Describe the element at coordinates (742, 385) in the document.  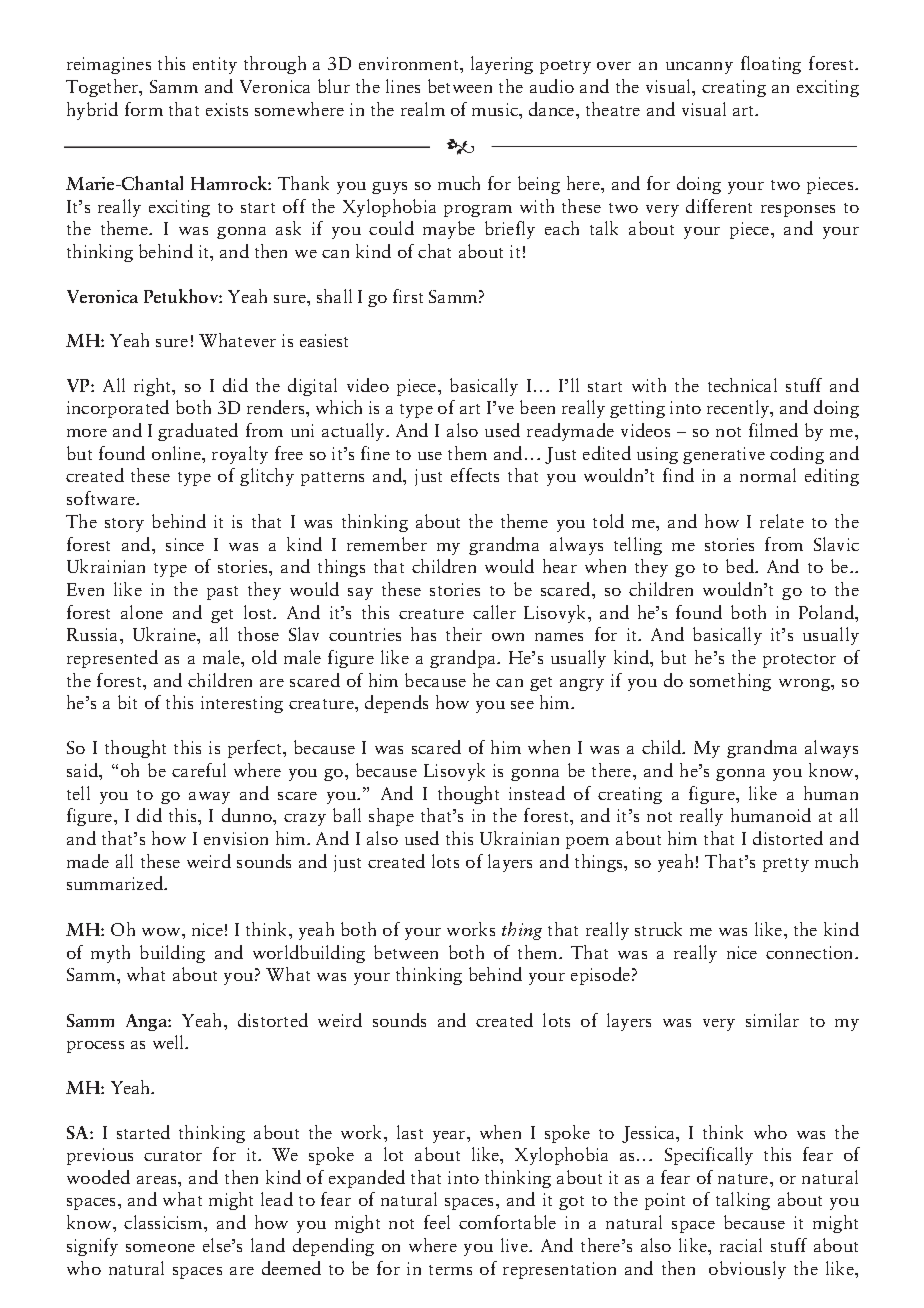
I see `technical` at that location.
